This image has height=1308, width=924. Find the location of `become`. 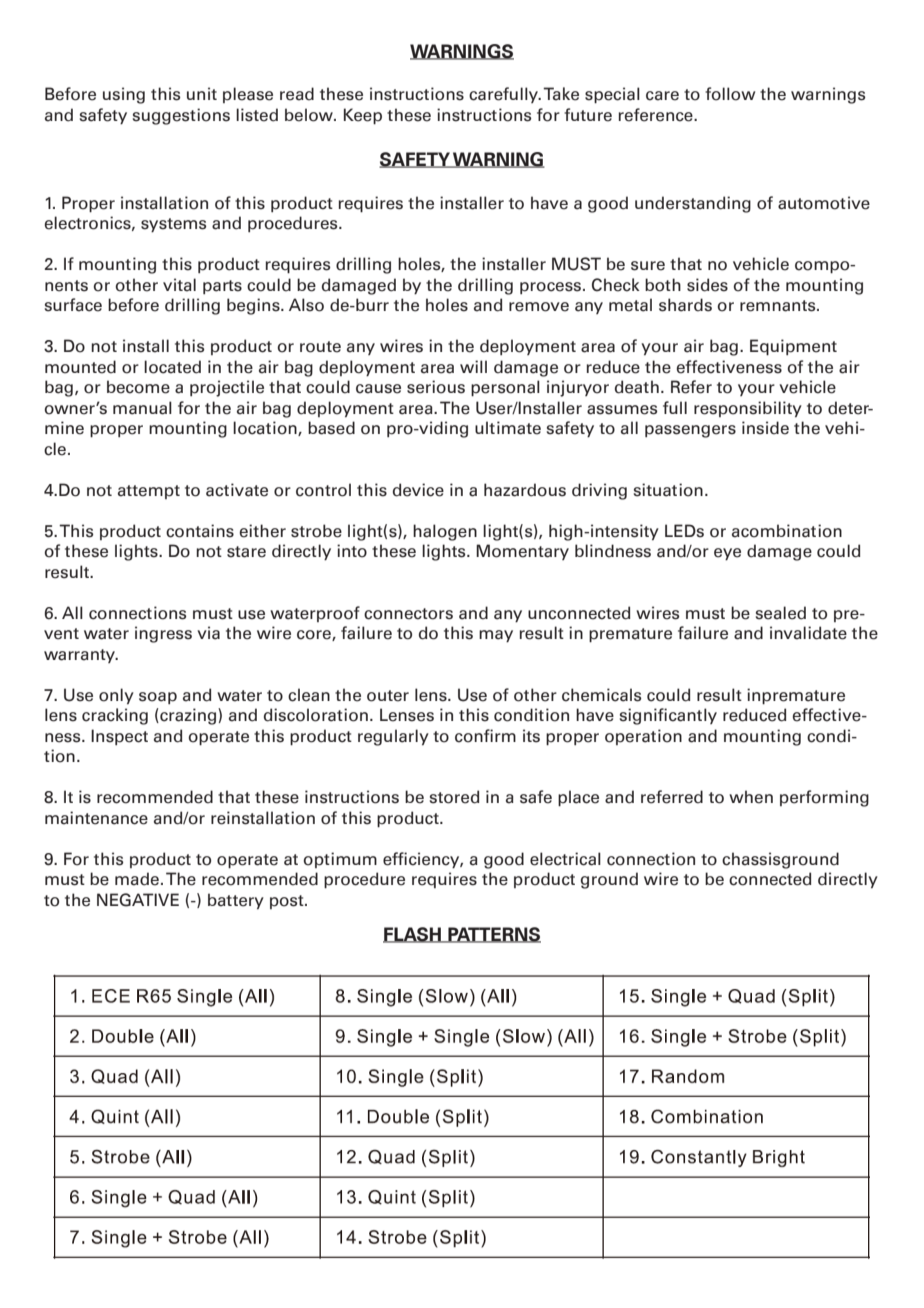

become is located at coordinates (138, 387).
